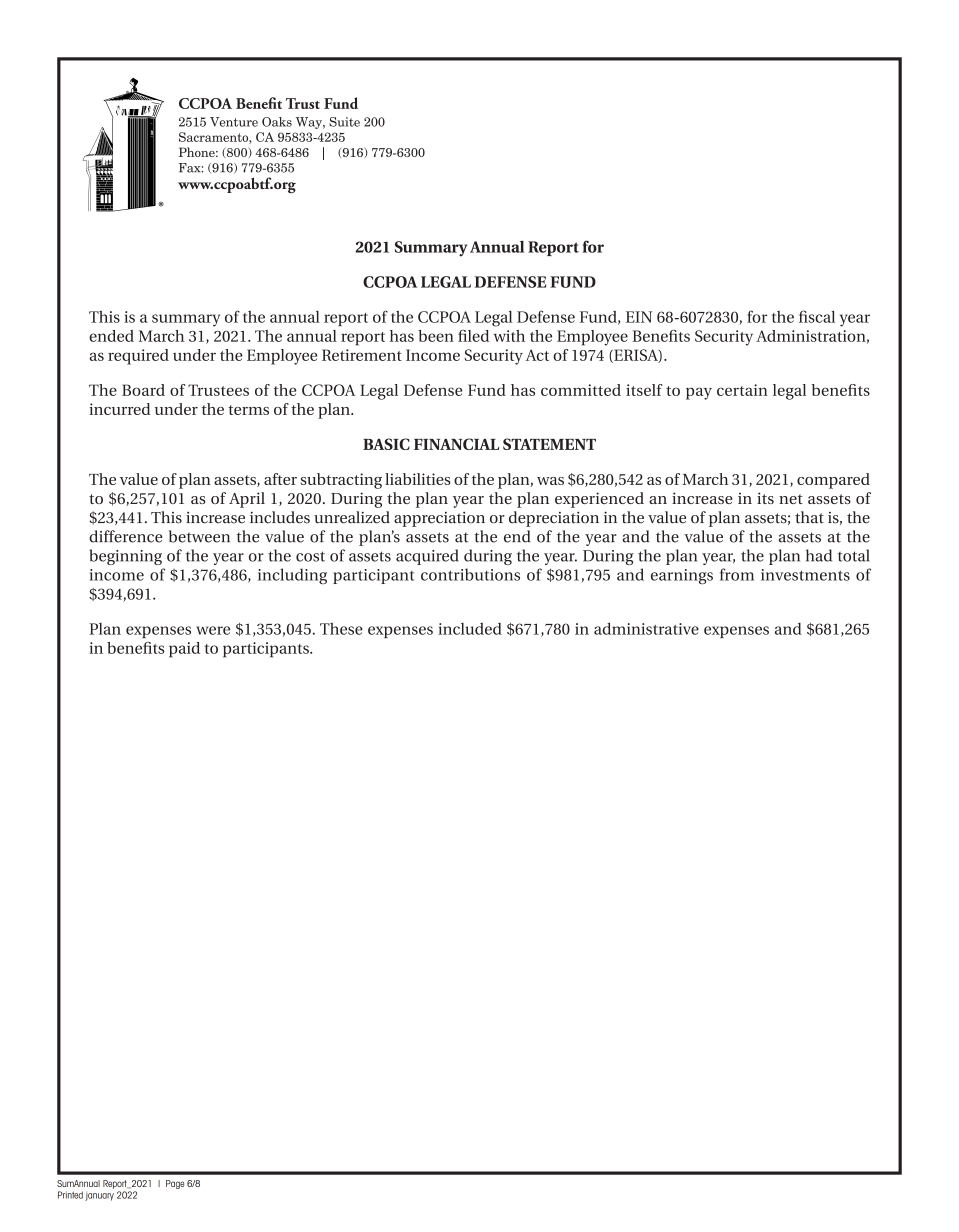 The width and height of the screenshot is (959, 1232). Describe the element at coordinates (344, 122) in the screenshot. I see `Suite` at that location.
